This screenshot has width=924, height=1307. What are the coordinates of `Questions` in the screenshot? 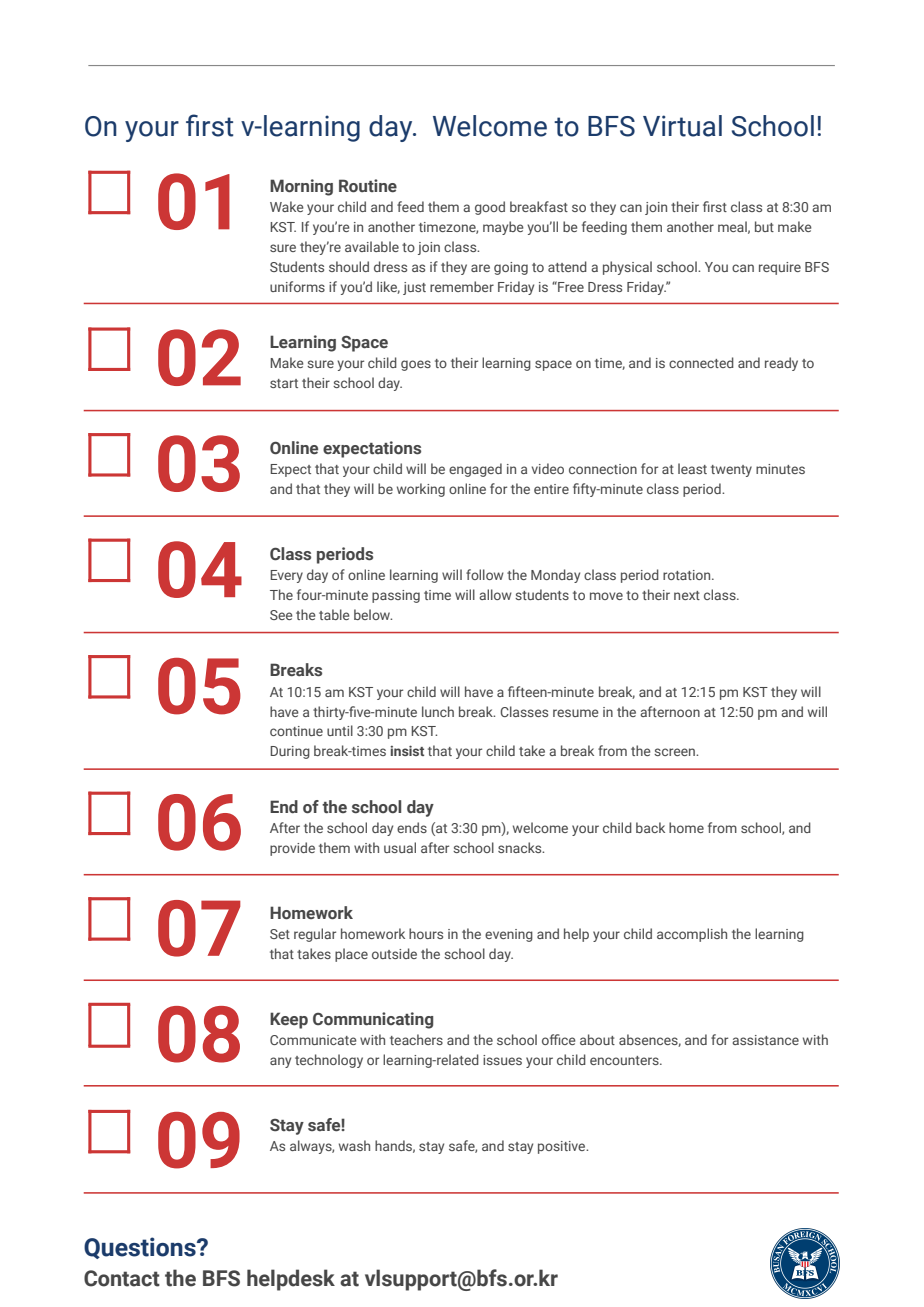 It's located at (141, 1248).
